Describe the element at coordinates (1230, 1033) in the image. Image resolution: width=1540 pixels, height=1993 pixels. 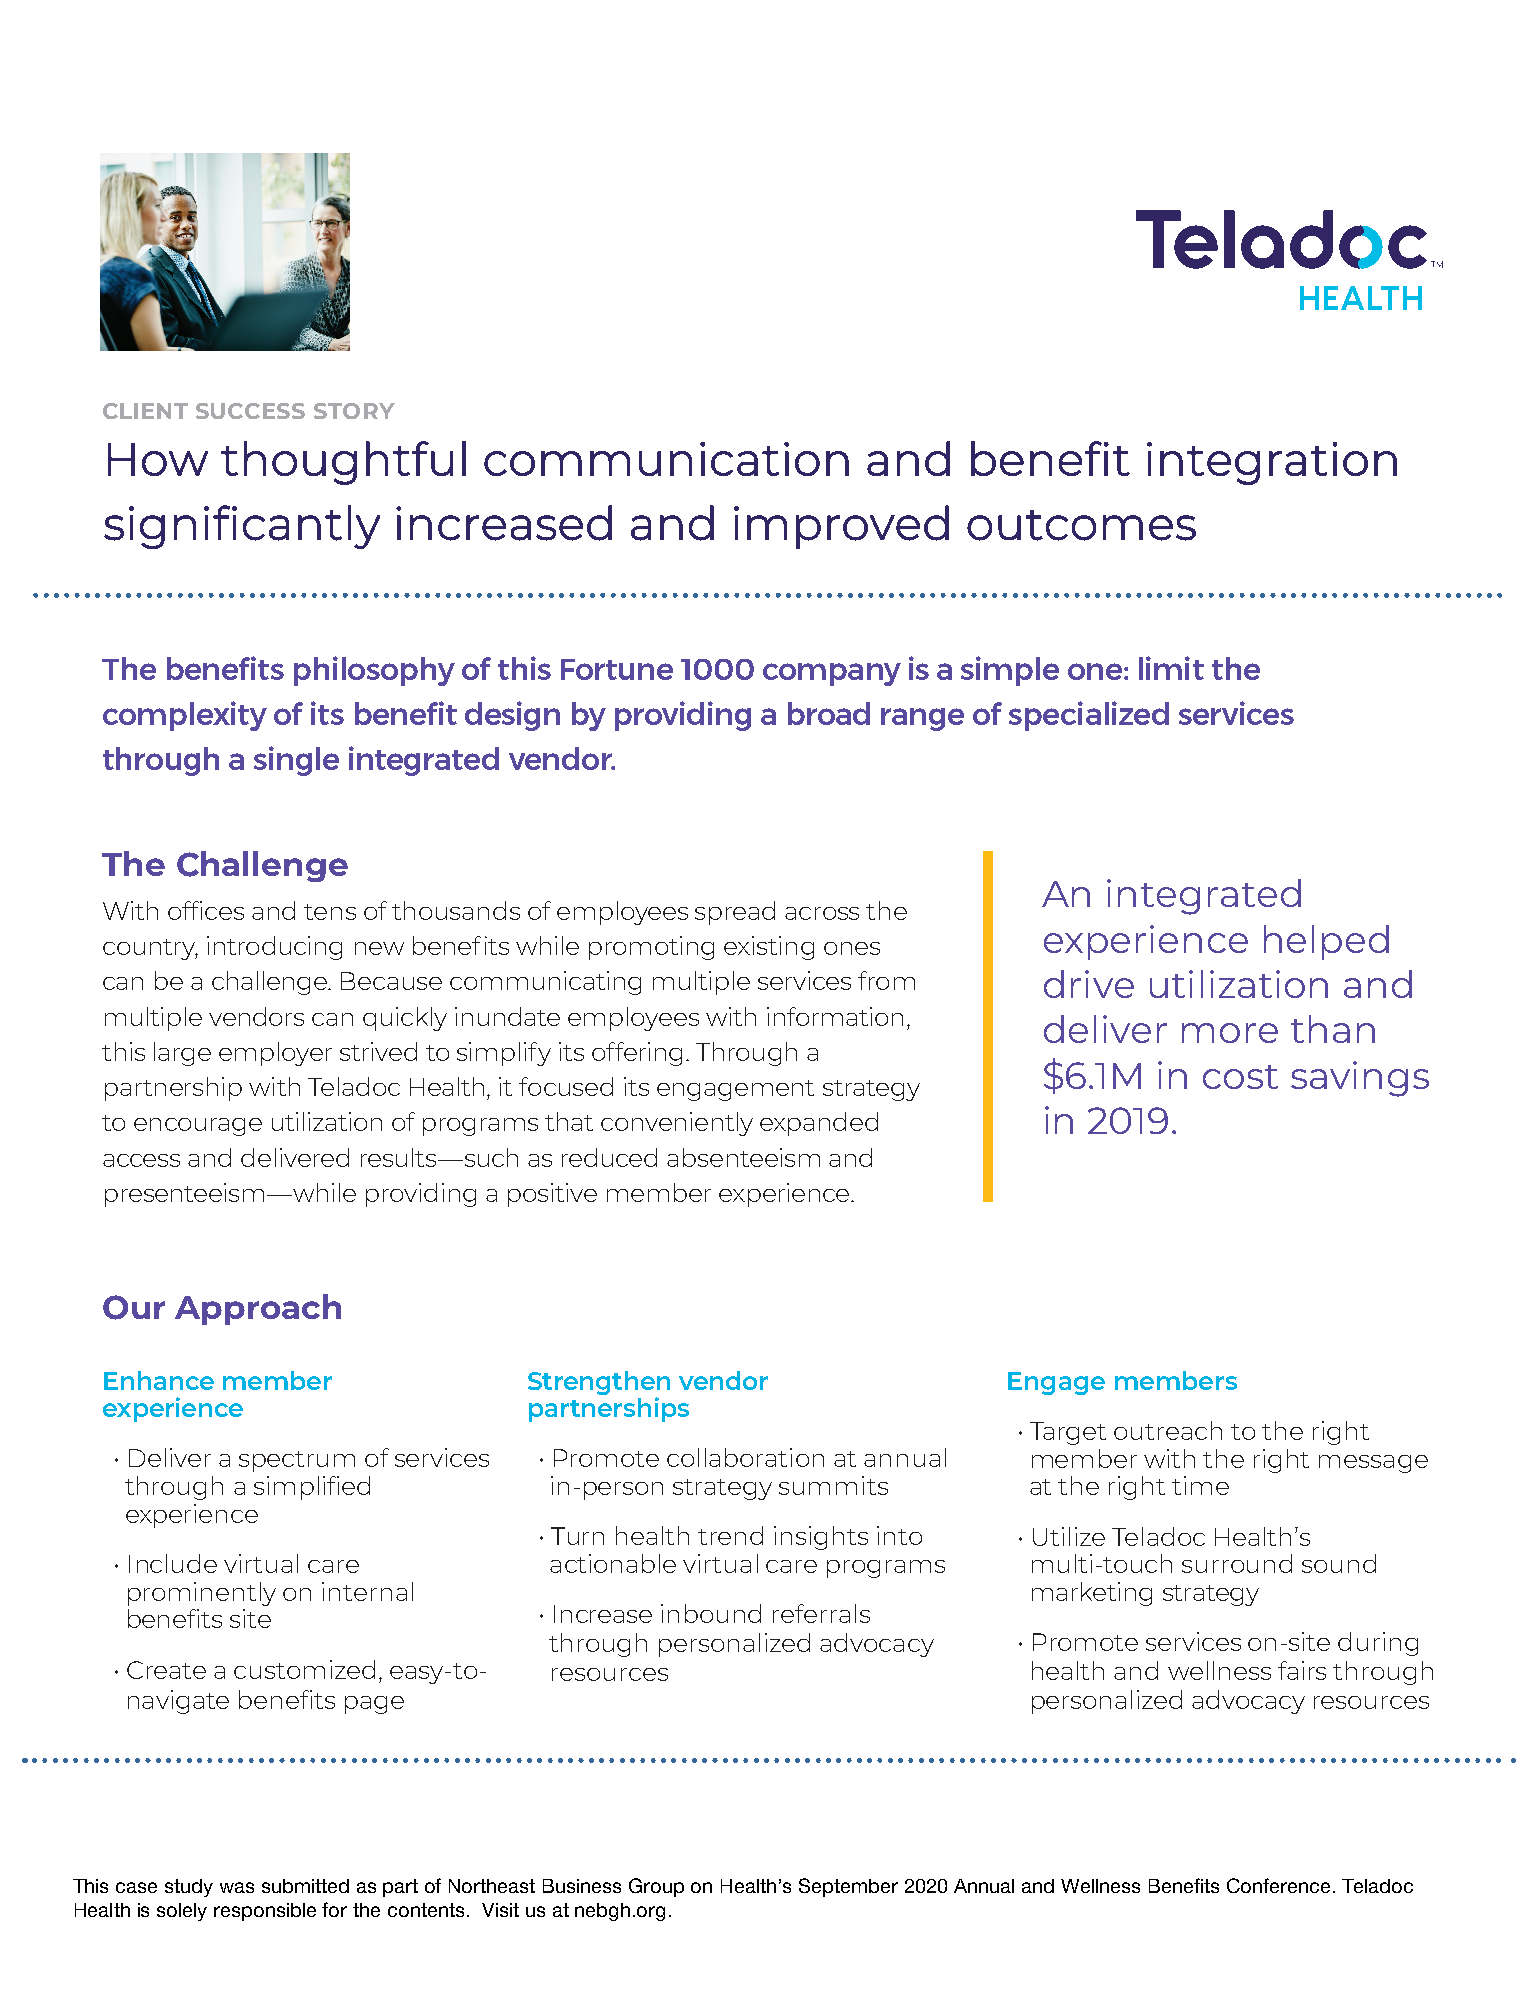
I see `more` at that location.
